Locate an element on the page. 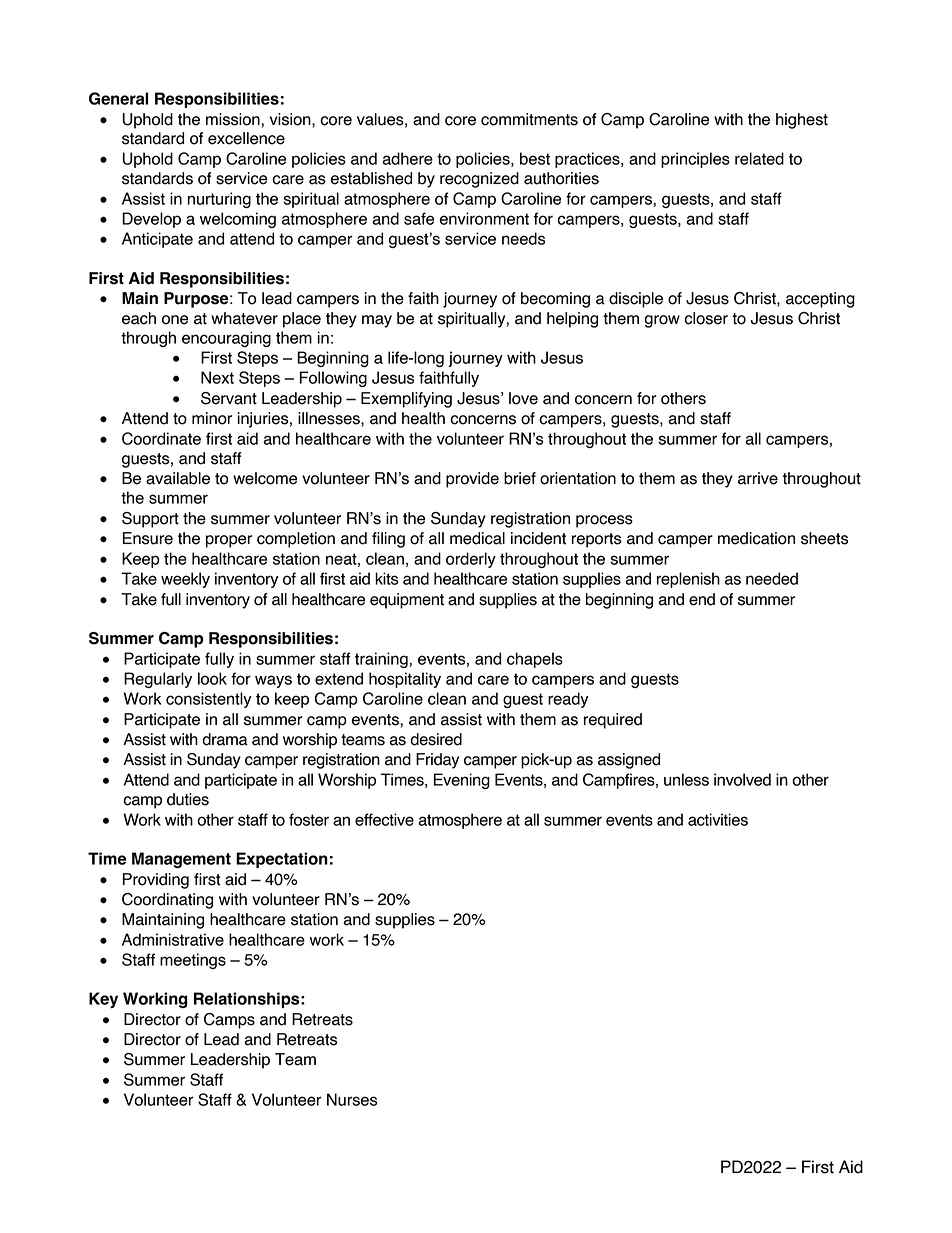 The image size is (952, 1233). Key is located at coordinates (103, 1000).
